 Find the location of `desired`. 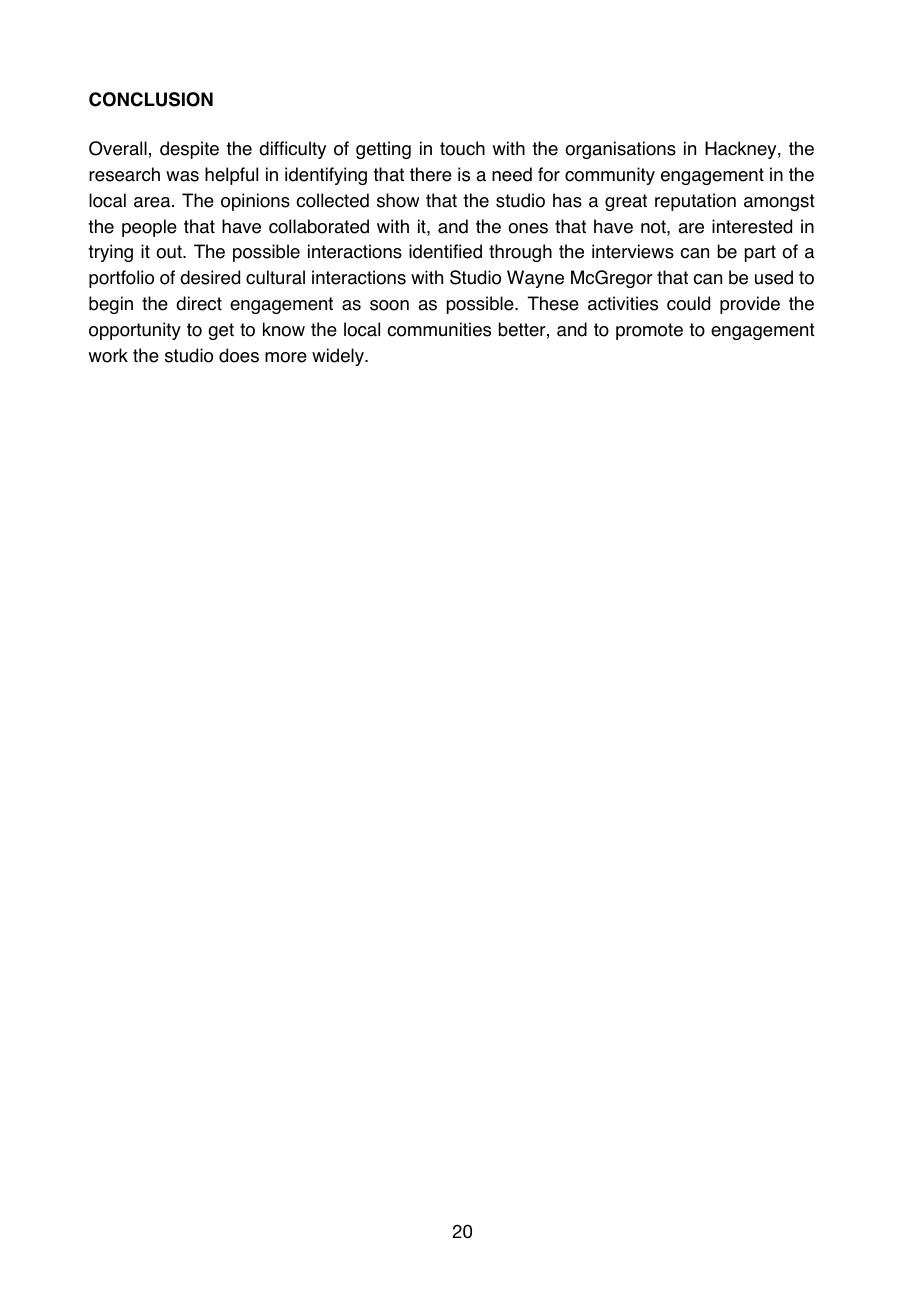

desired is located at coordinates (210, 277).
